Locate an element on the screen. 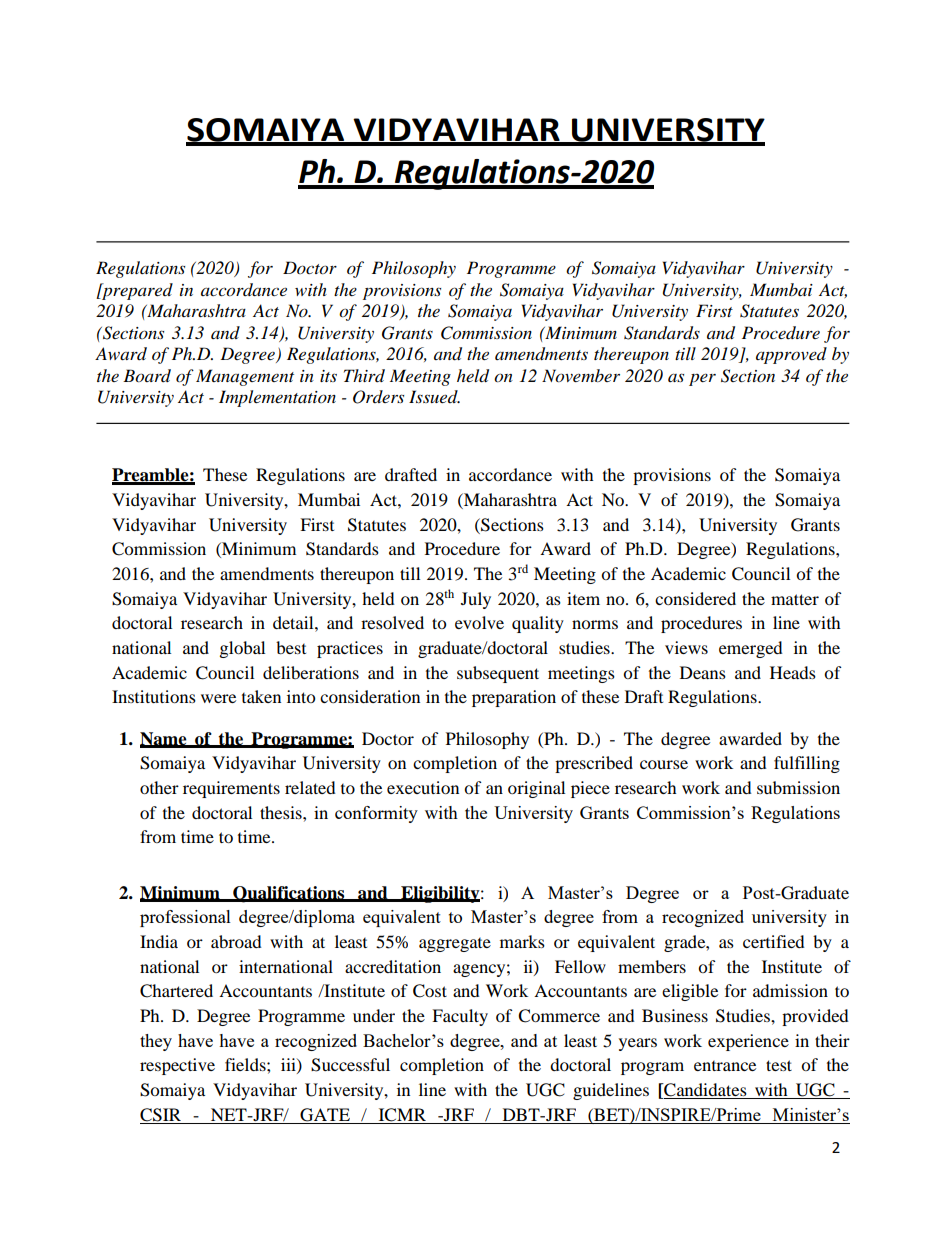  Management is located at coordinates (245, 377).
